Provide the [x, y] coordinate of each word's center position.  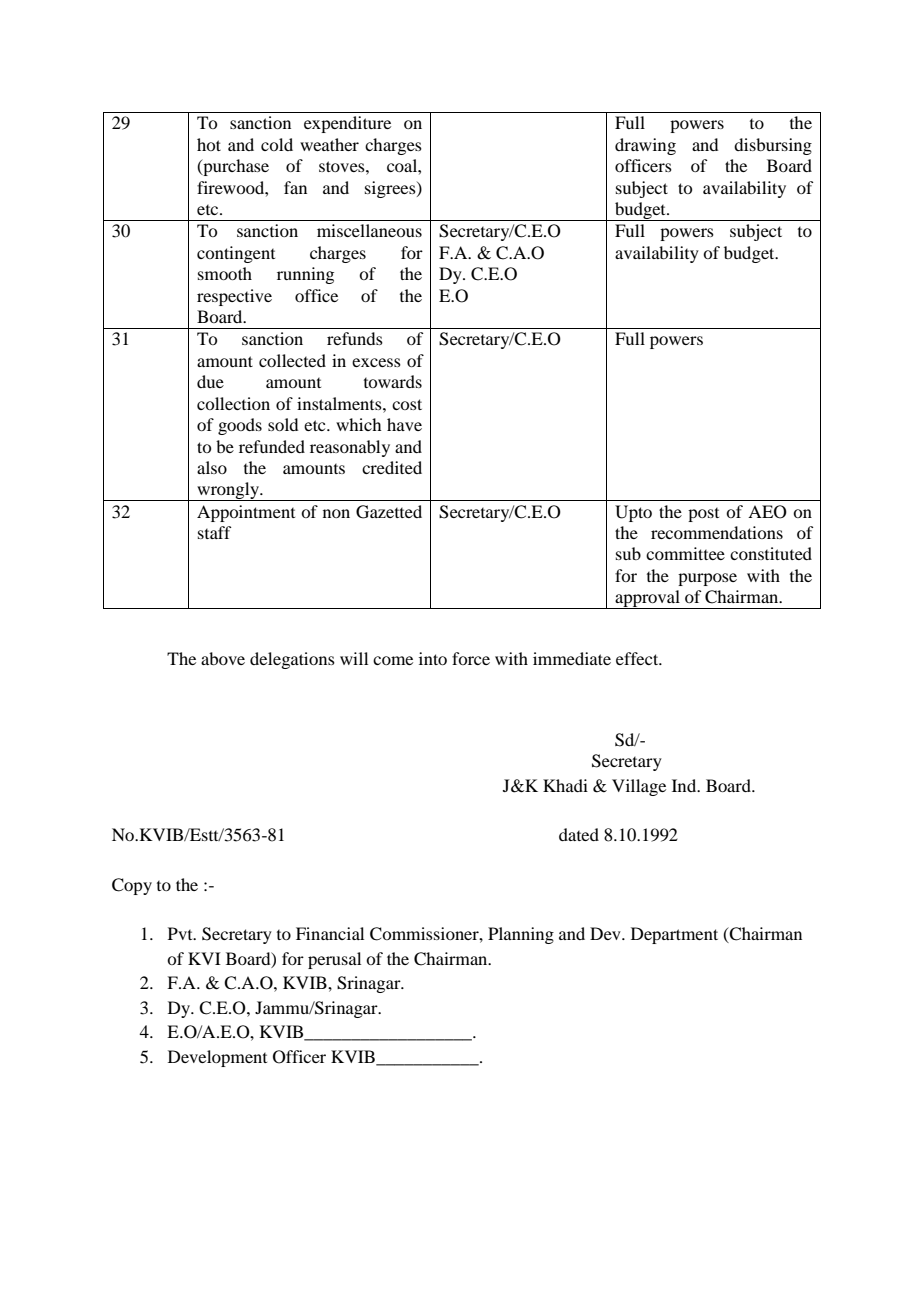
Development [217, 1058]
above [223, 658]
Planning [521, 935]
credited [392, 467]
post [703, 515]
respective [234, 297]
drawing [645, 146]
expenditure [347, 124]
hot [209, 144]
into [433, 658]
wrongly [228, 491]
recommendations [717, 532]
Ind [685, 785]
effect [638, 658]
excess [376, 362]
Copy [132, 886]
